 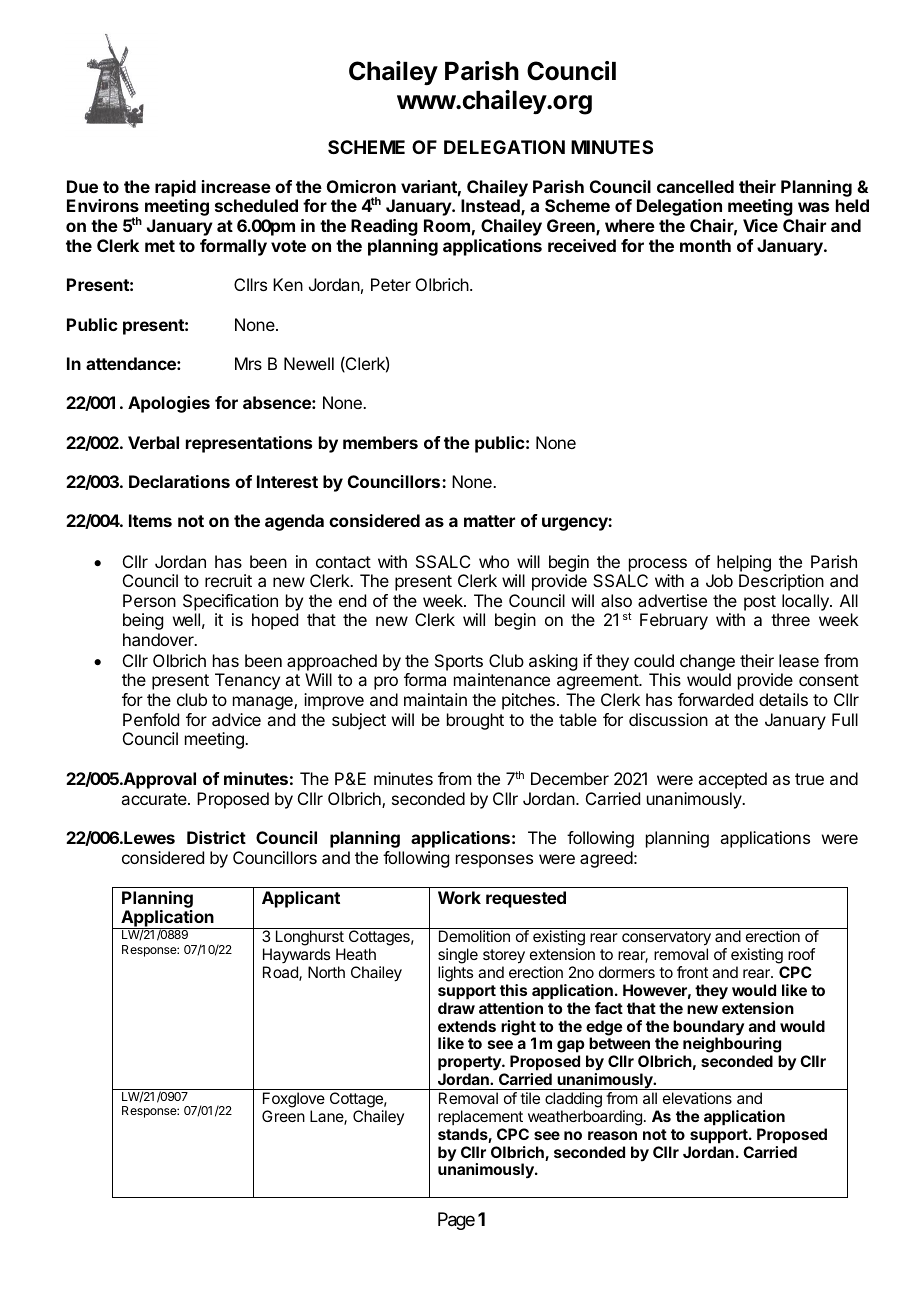 What do you see at coordinates (489, 521) in the screenshot?
I see `matter` at bounding box center [489, 521].
